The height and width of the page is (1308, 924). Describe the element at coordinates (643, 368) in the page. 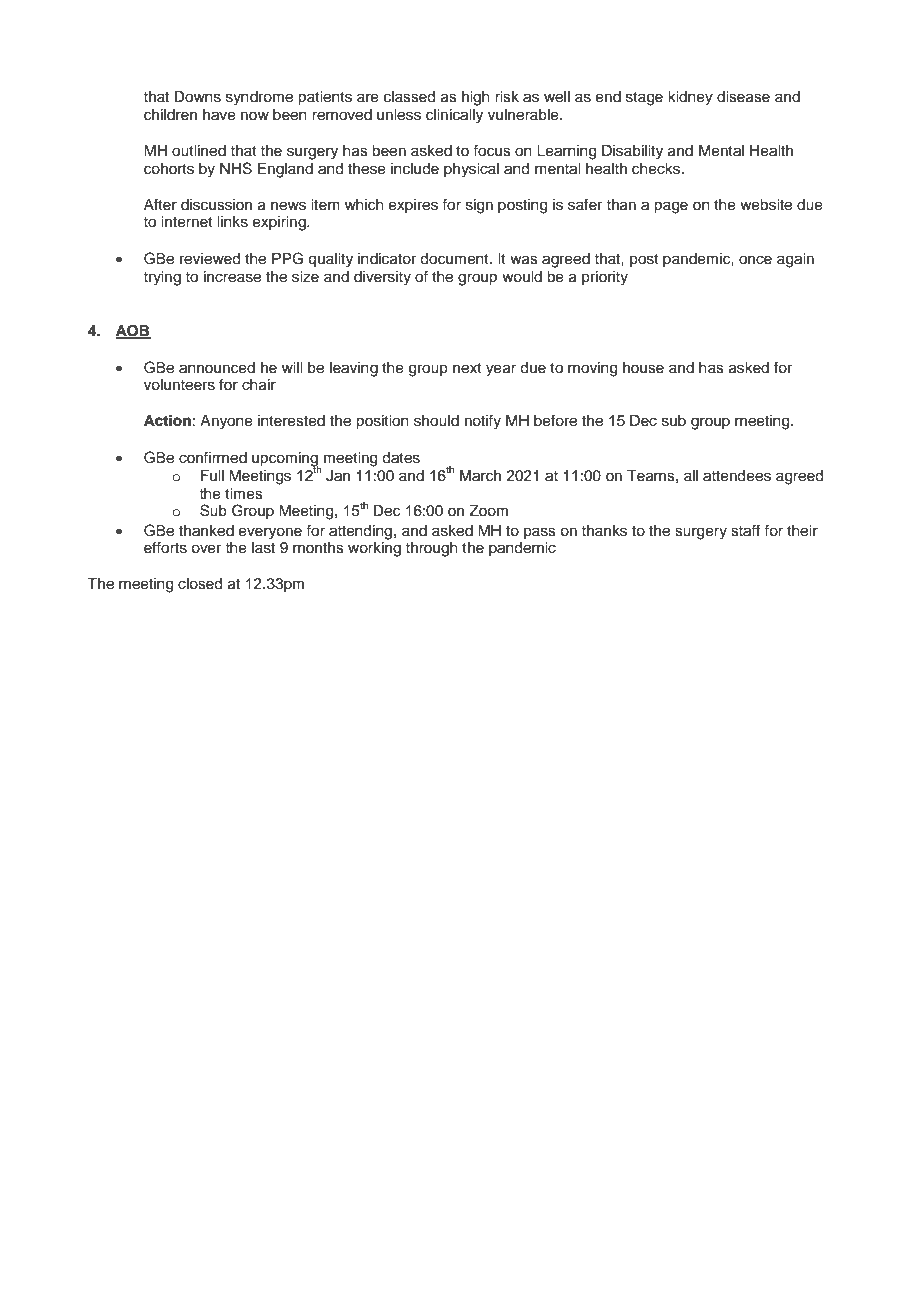

I see `house` at that location.
